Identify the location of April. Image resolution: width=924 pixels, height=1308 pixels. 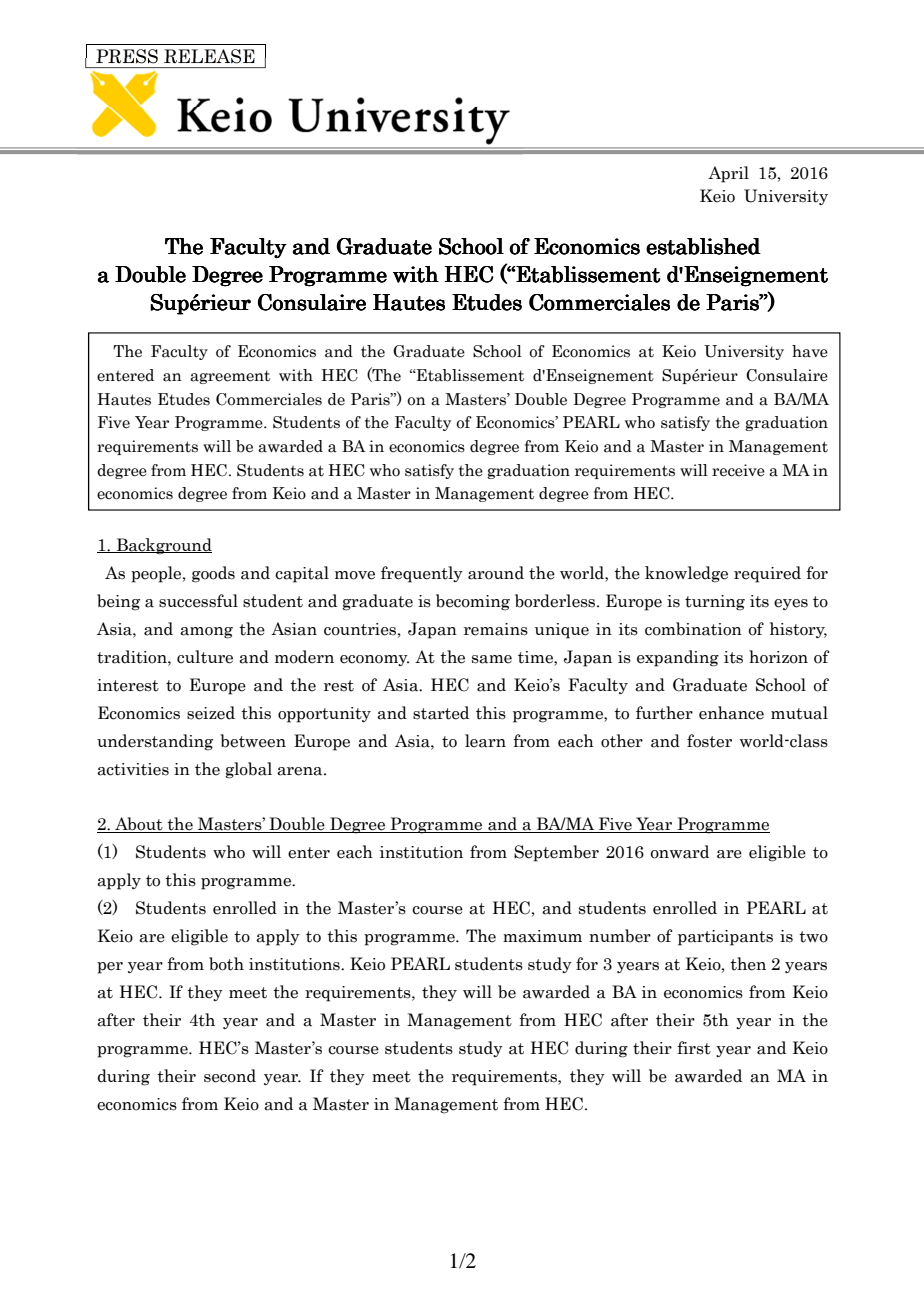
(728, 174).
